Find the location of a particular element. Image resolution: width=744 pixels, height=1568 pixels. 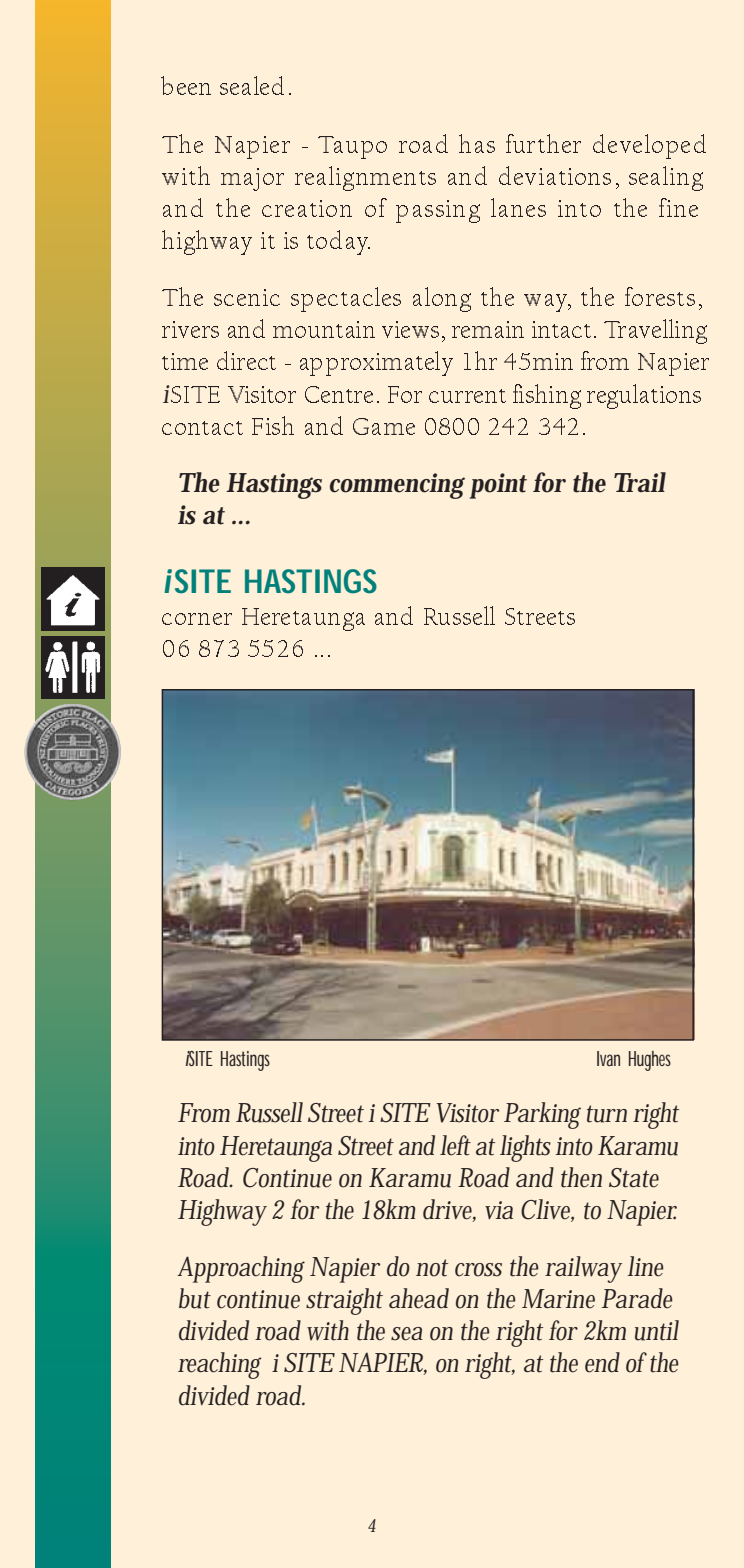

sealed is located at coordinates (252, 85).
